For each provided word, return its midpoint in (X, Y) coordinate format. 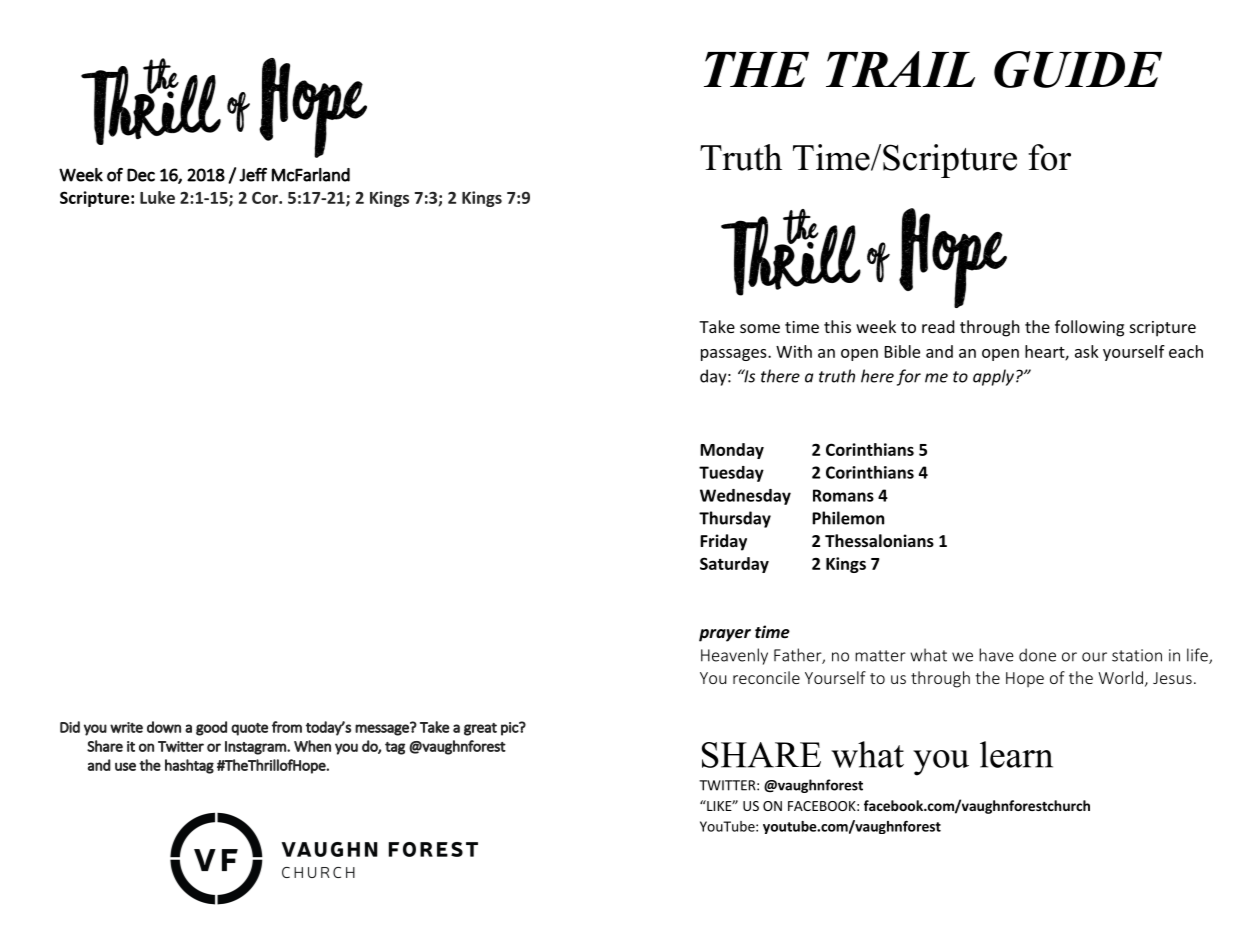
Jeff (253, 175)
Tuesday (731, 474)
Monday (732, 451)
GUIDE (1078, 69)
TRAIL (900, 69)
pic (510, 729)
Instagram (256, 748)
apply (995, 377)
